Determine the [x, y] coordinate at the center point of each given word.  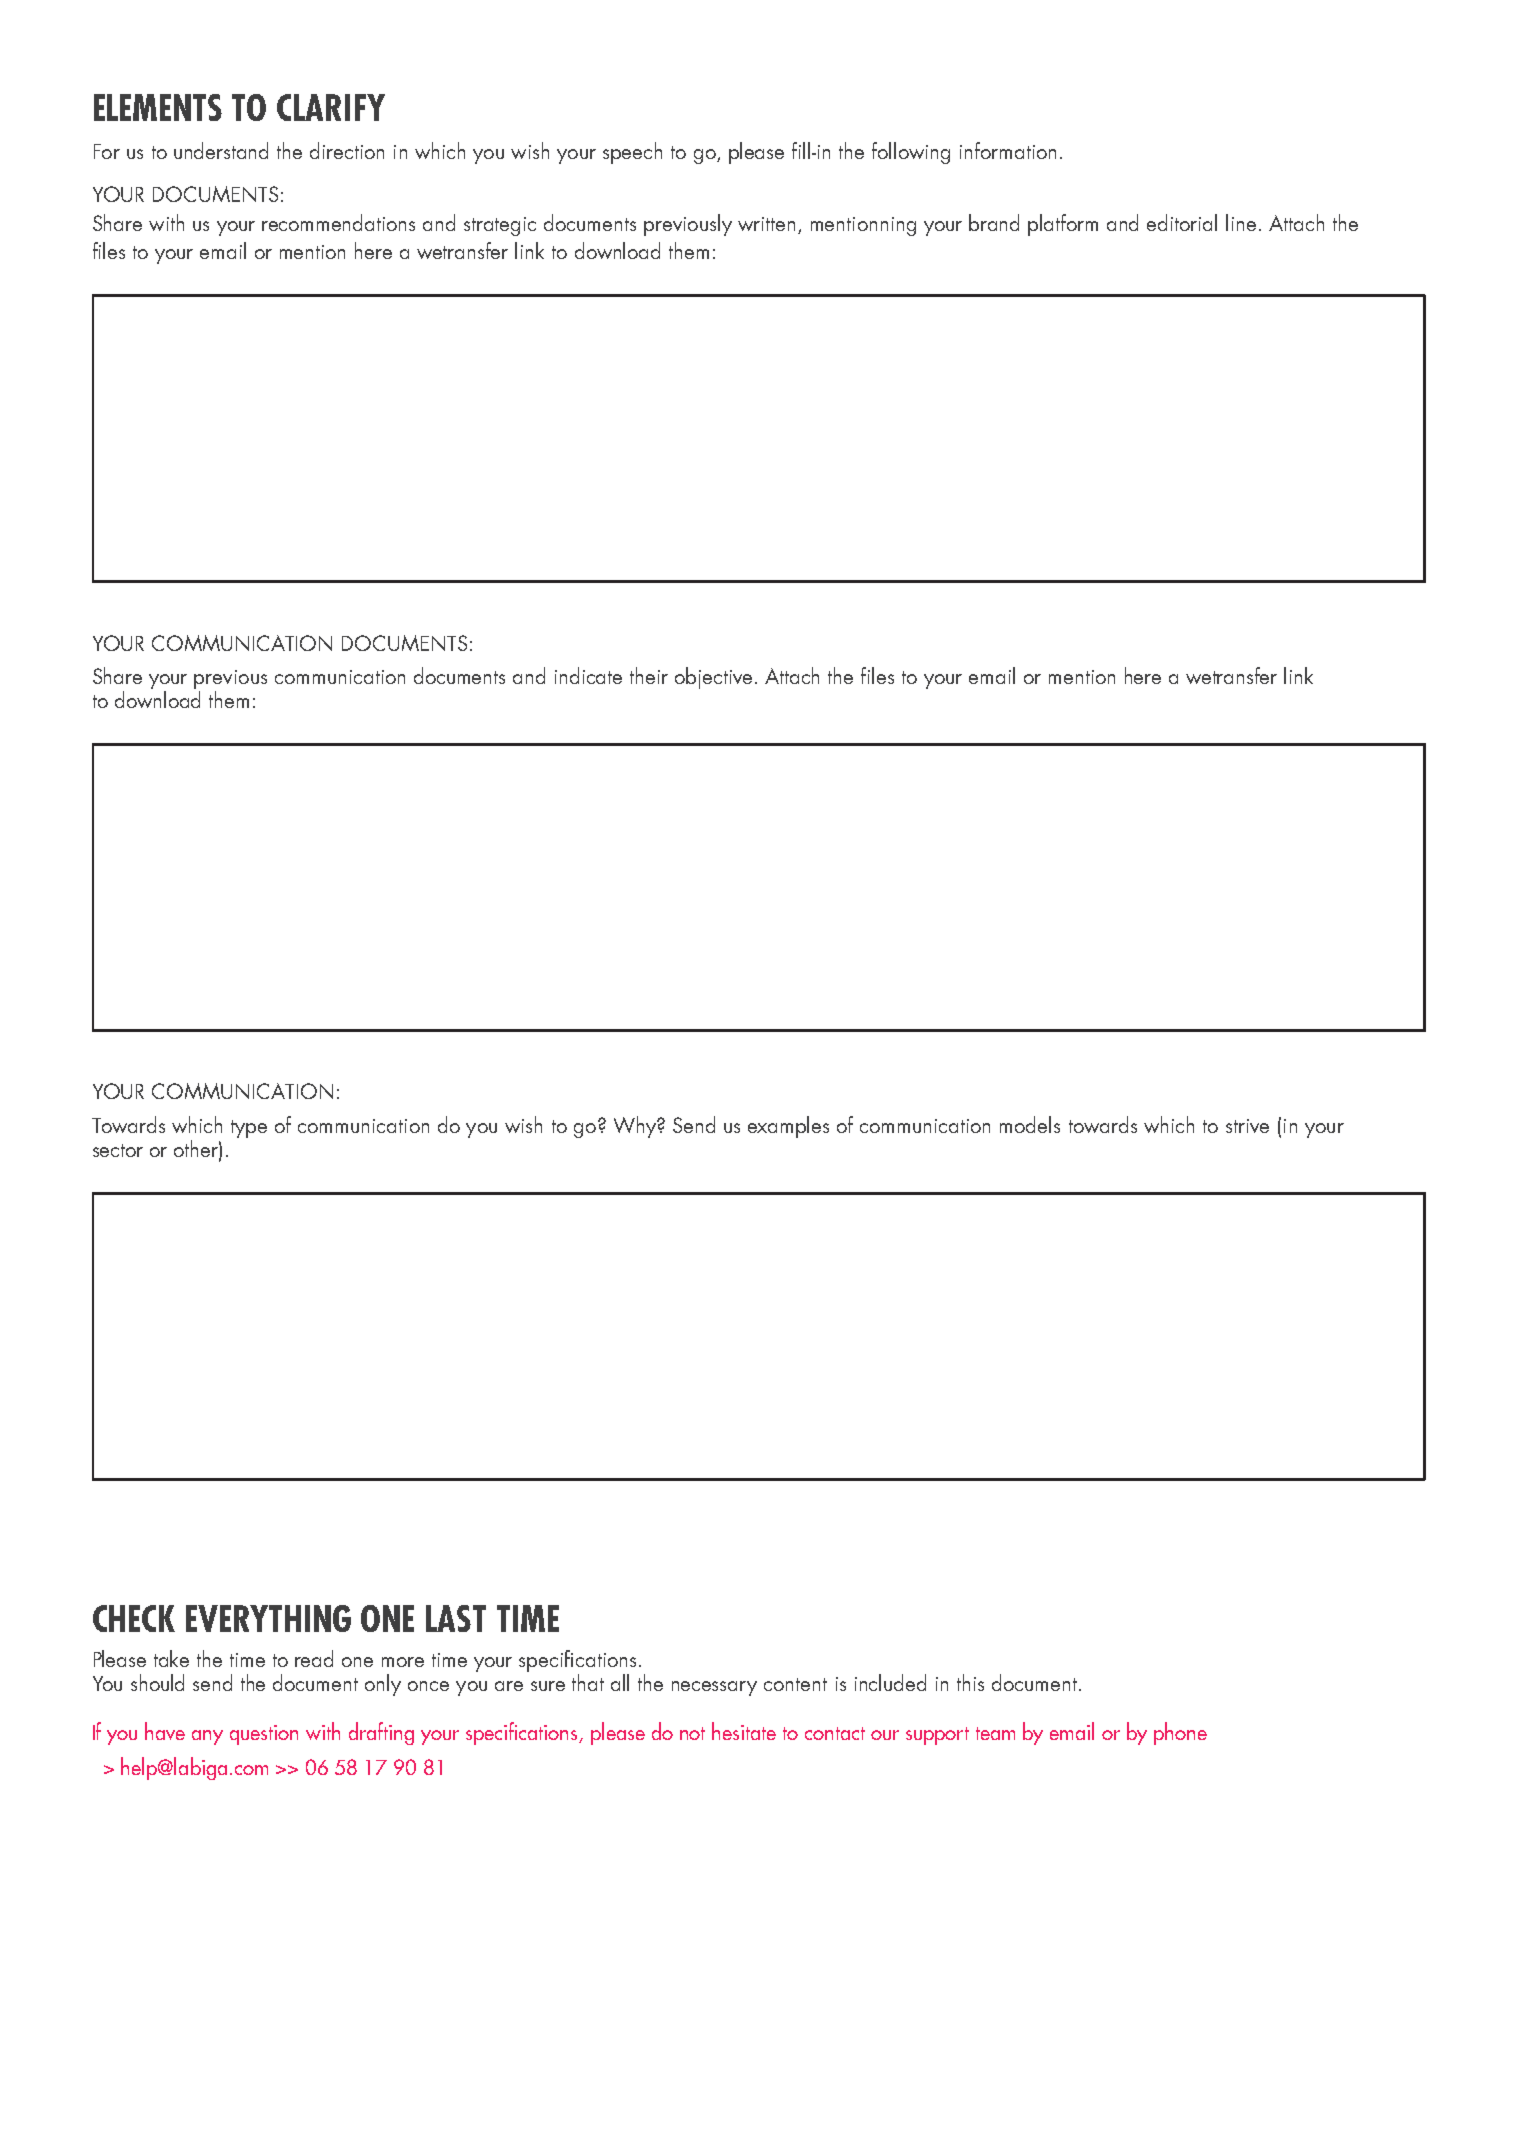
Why [636, 1127]
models [1030, 1124]
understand [221, 150]
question [264, 1735]
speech [632, 153]
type [249, 1129]
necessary [714, 1688]
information [1008, 150]
